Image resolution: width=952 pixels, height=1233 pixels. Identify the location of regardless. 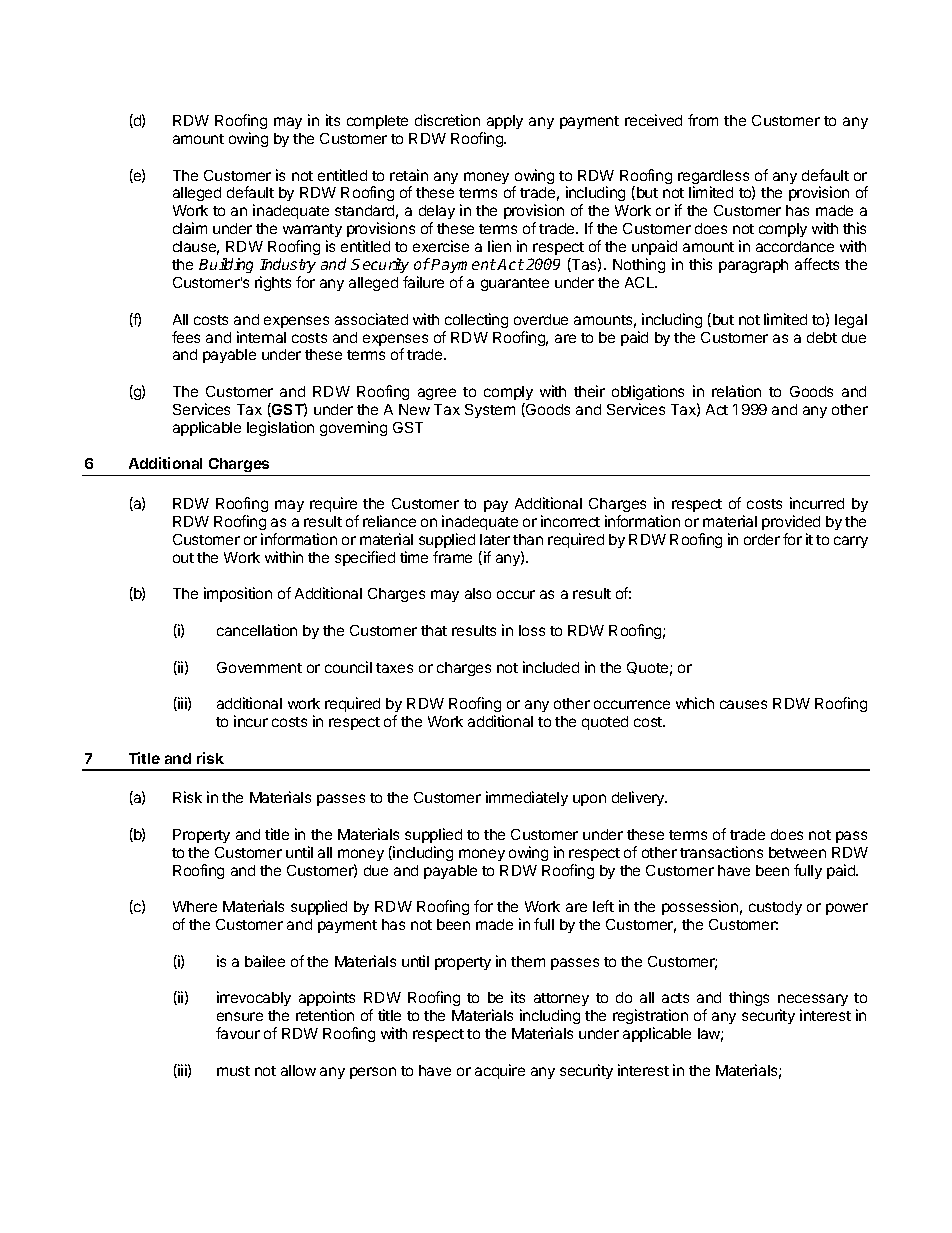
(713, 178).
